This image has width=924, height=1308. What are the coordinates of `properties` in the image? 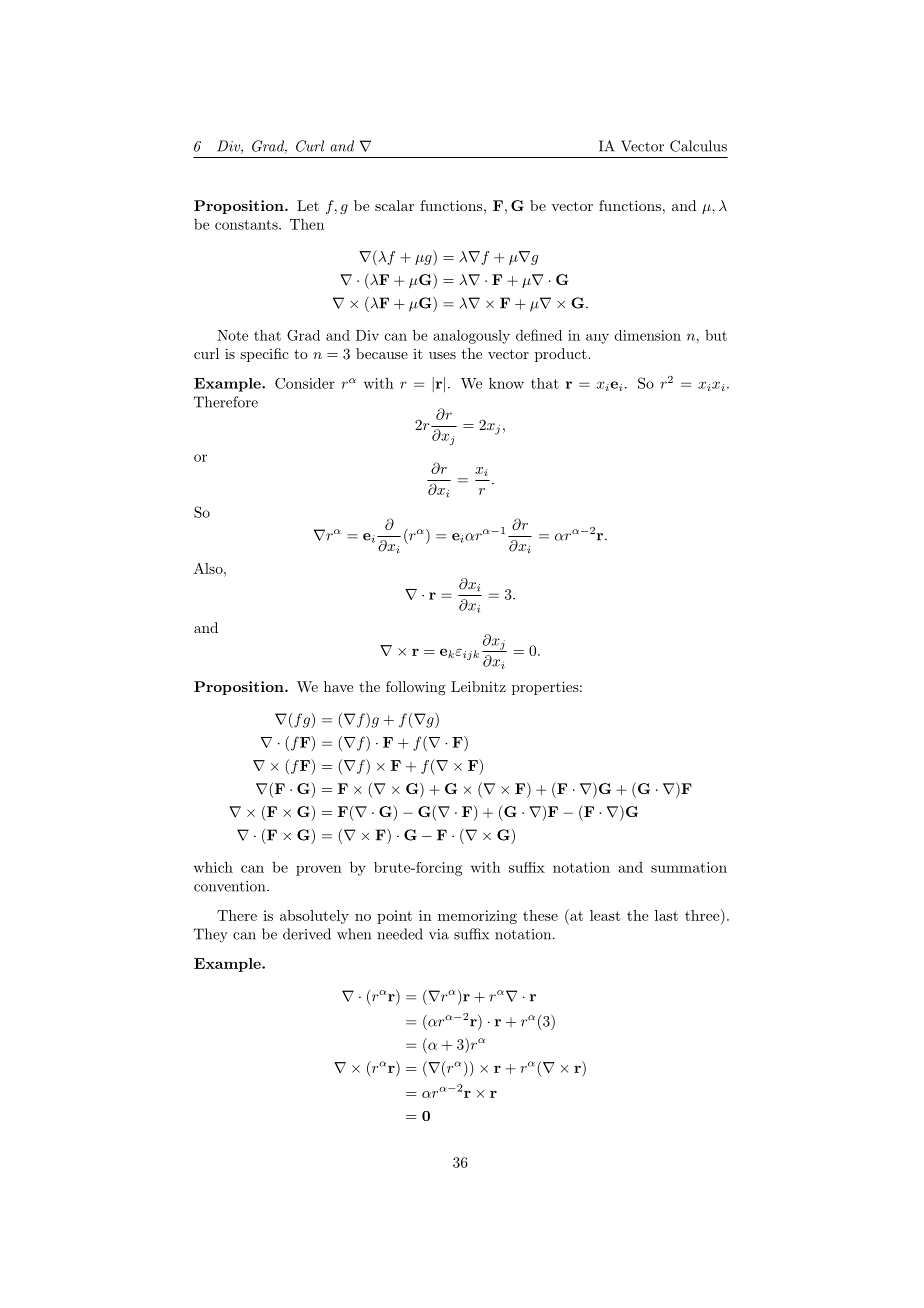 It's located at (545, 688).
